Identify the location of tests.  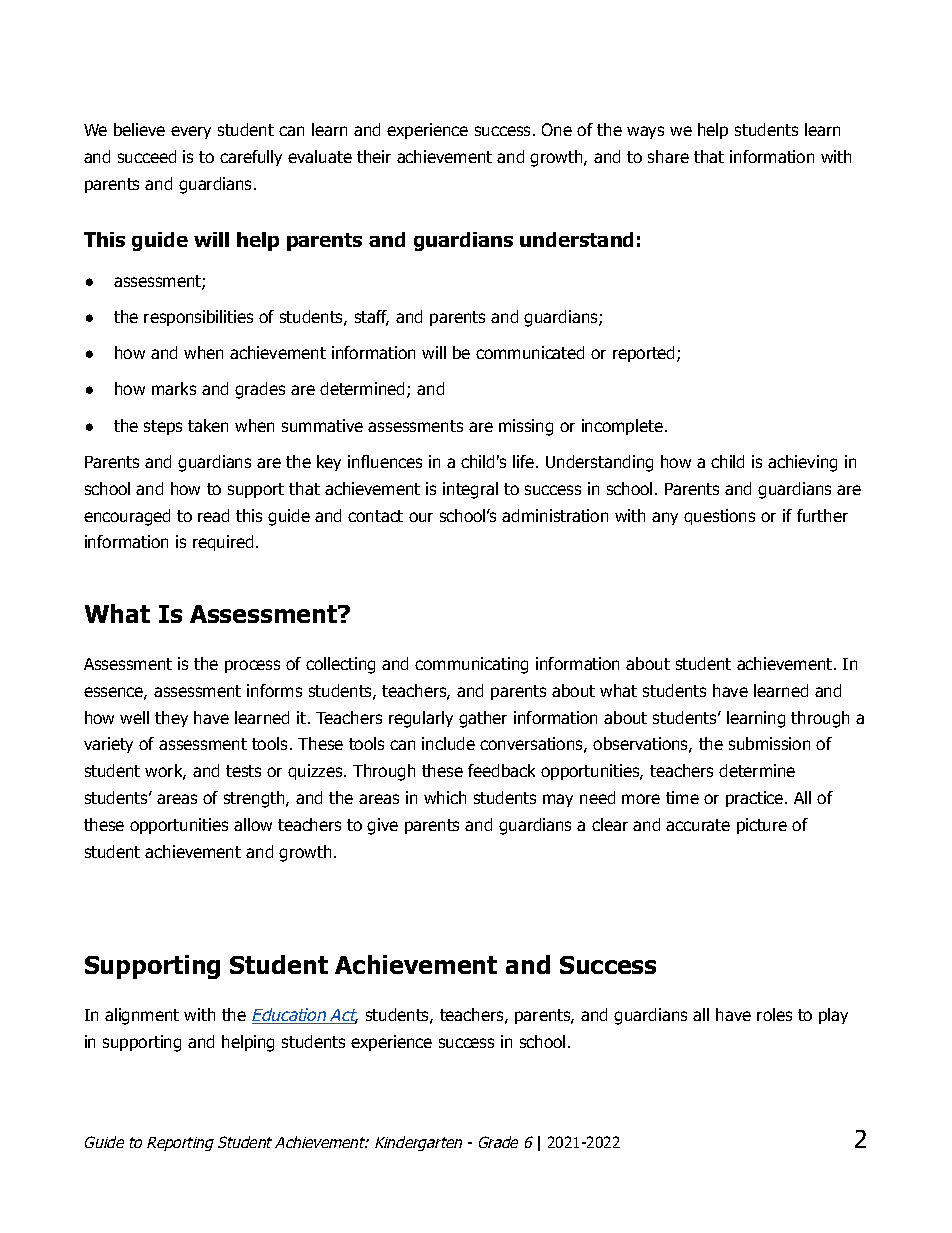
(243, 771).
